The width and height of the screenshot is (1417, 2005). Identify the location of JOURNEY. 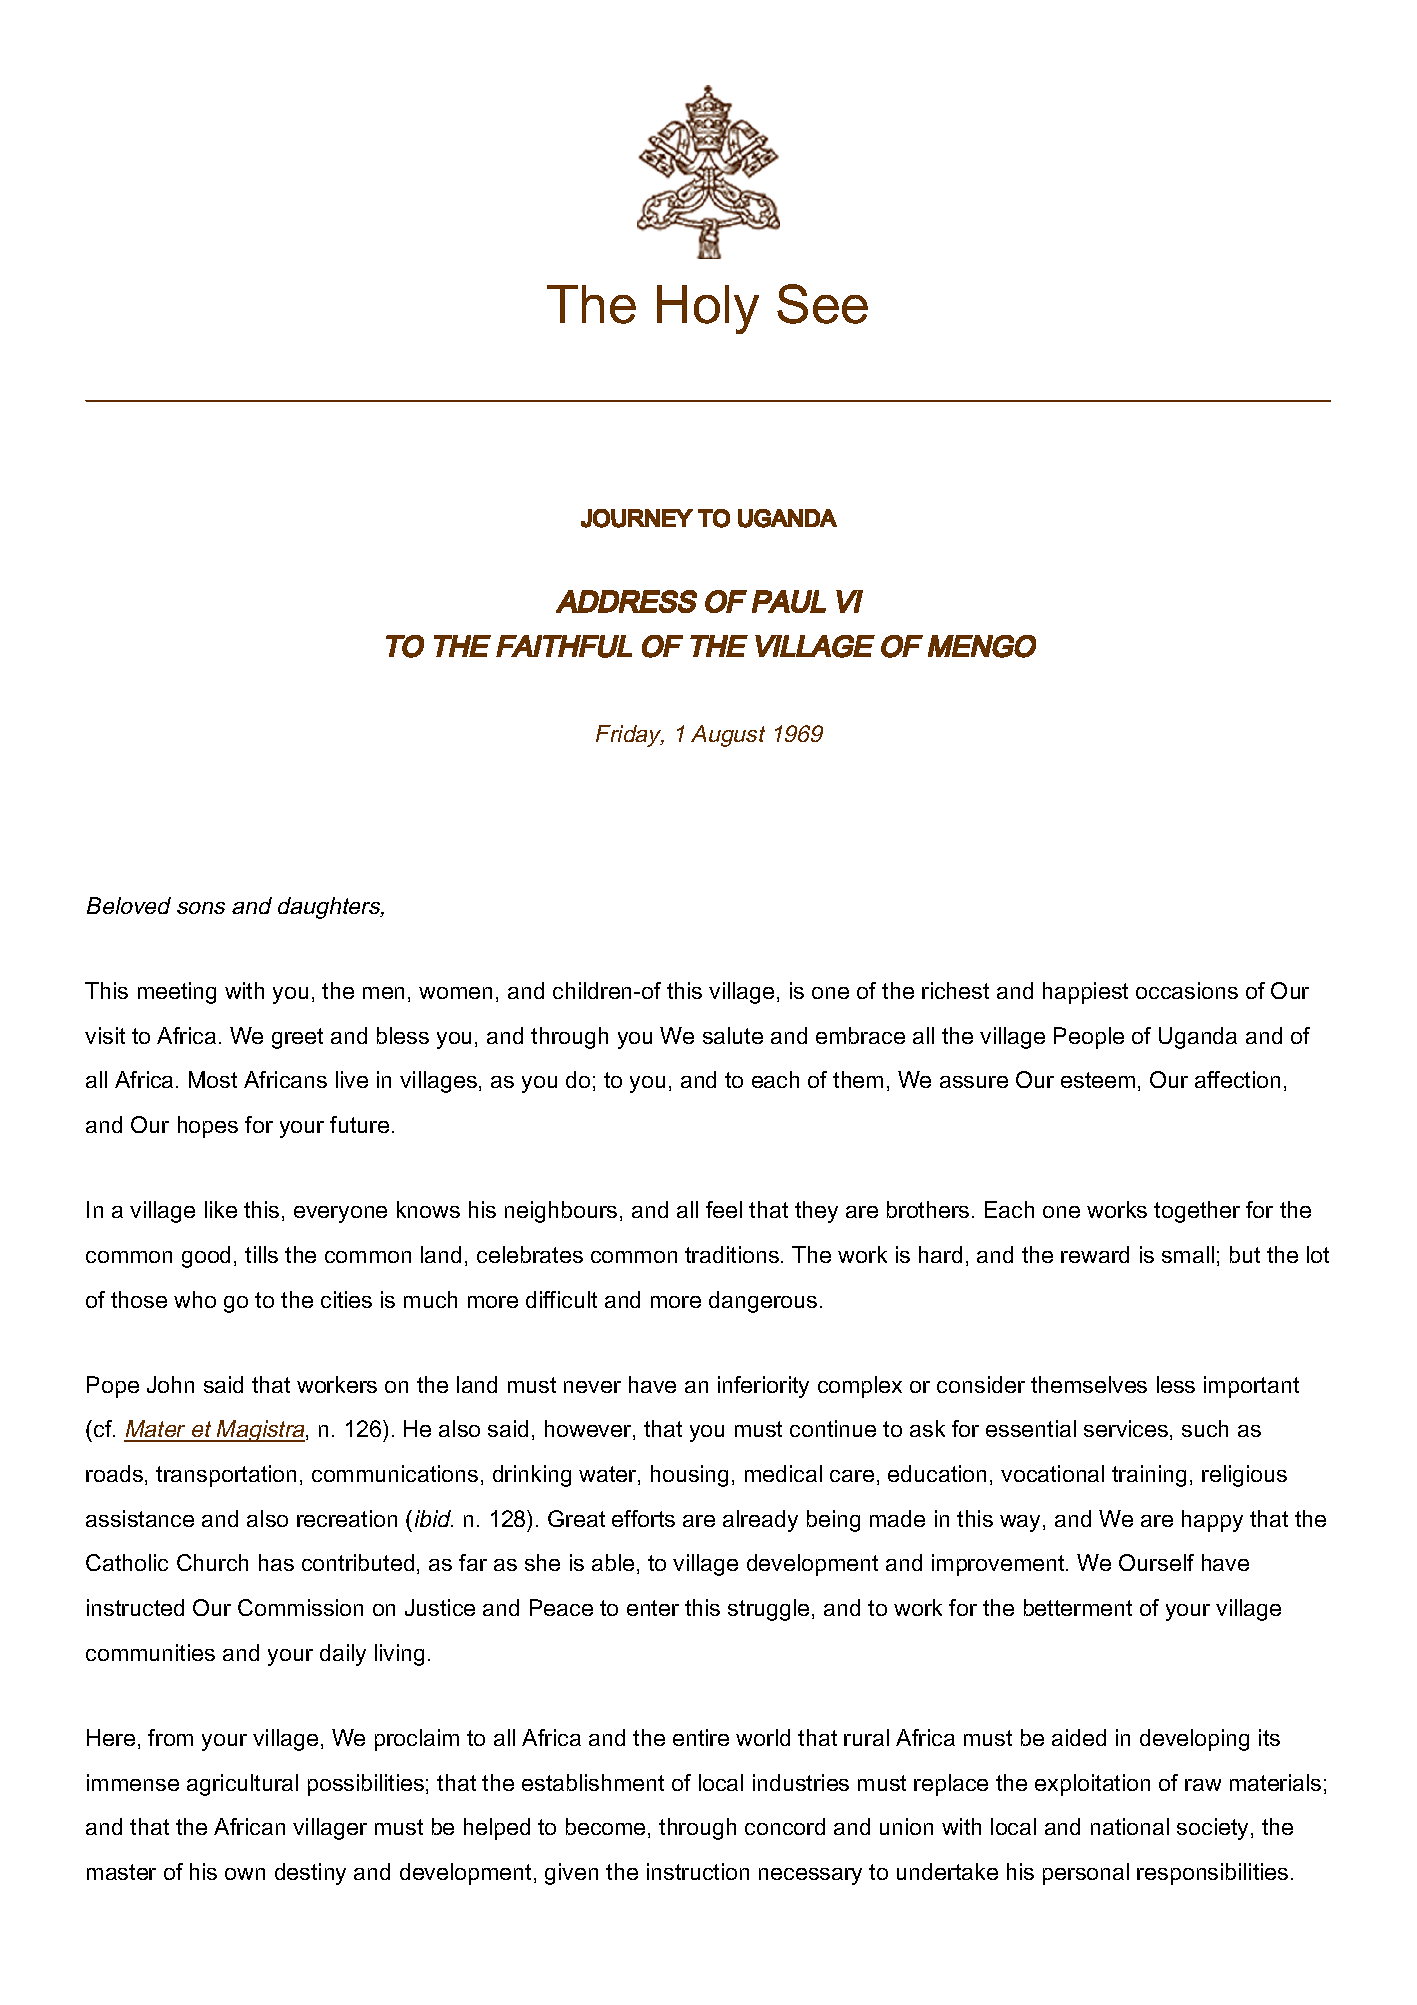
(637, 518).
